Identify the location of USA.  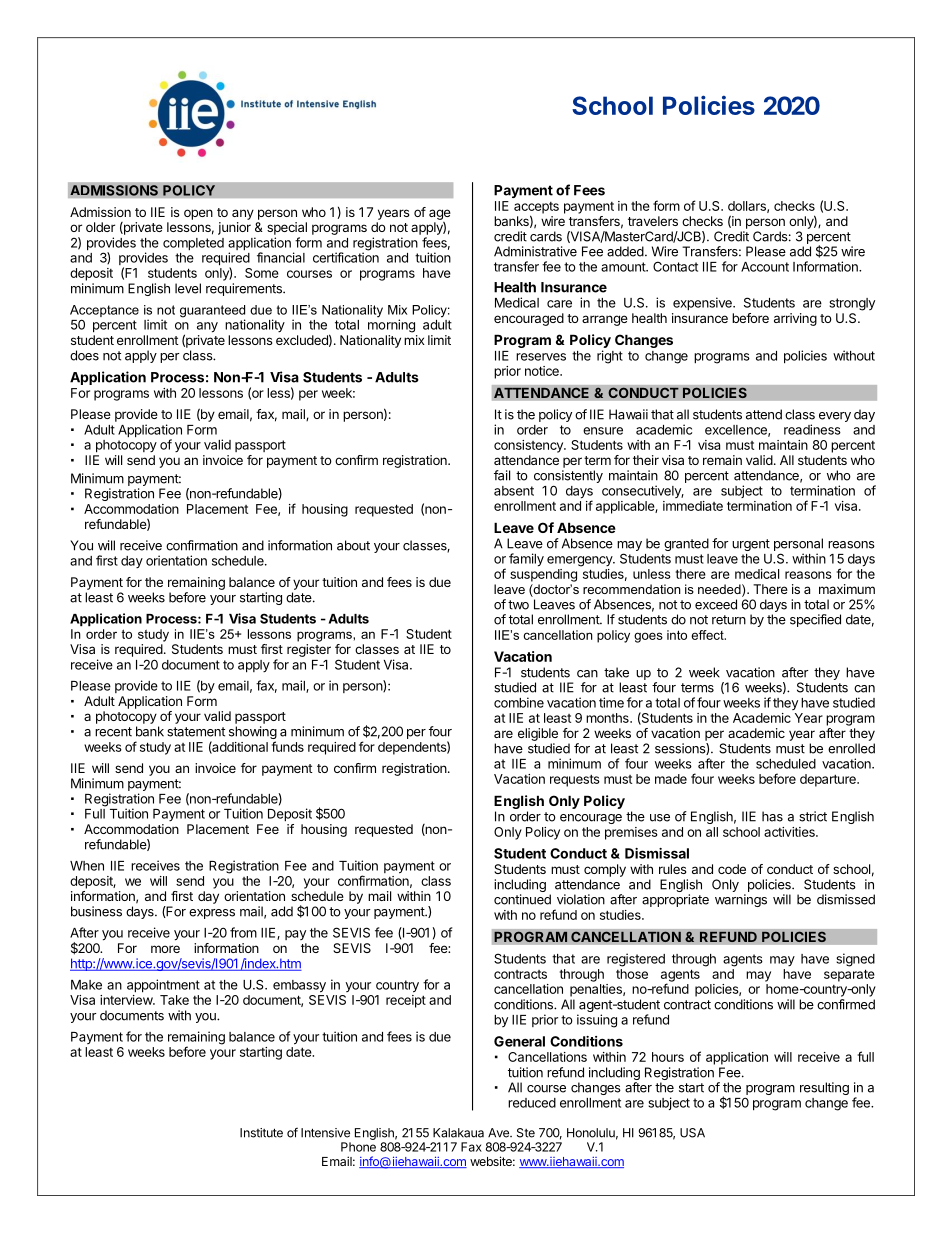
(692, 1133).
